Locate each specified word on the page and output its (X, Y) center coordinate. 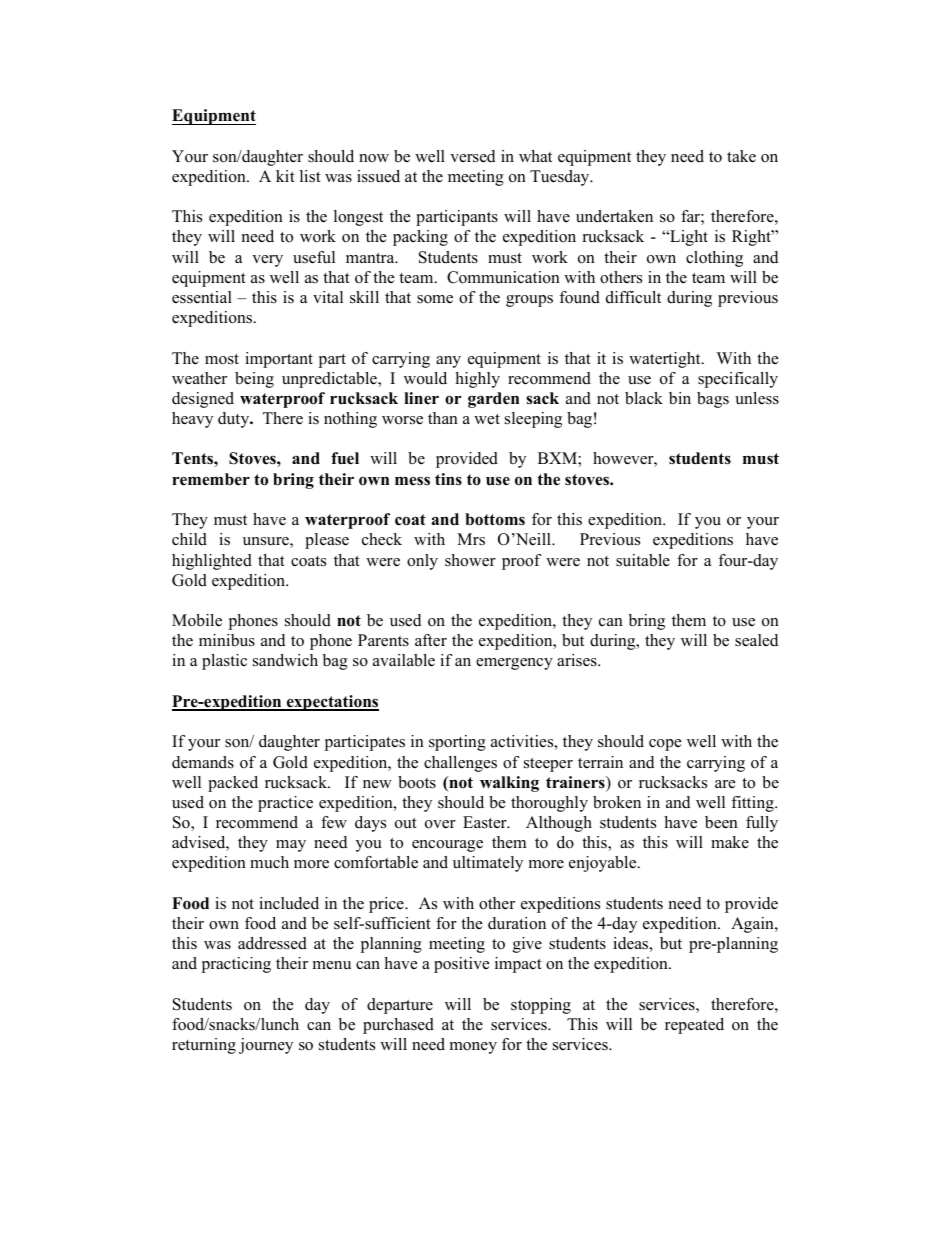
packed (233, 784)
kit (285, 176)
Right (752, 238)
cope (665, 745)
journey (266, 1046)
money (473, 1048)
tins (448, 479)
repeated (694, 1026)
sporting (457, 743)
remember (211, 479)
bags (713, 400)
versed (472, 156)
